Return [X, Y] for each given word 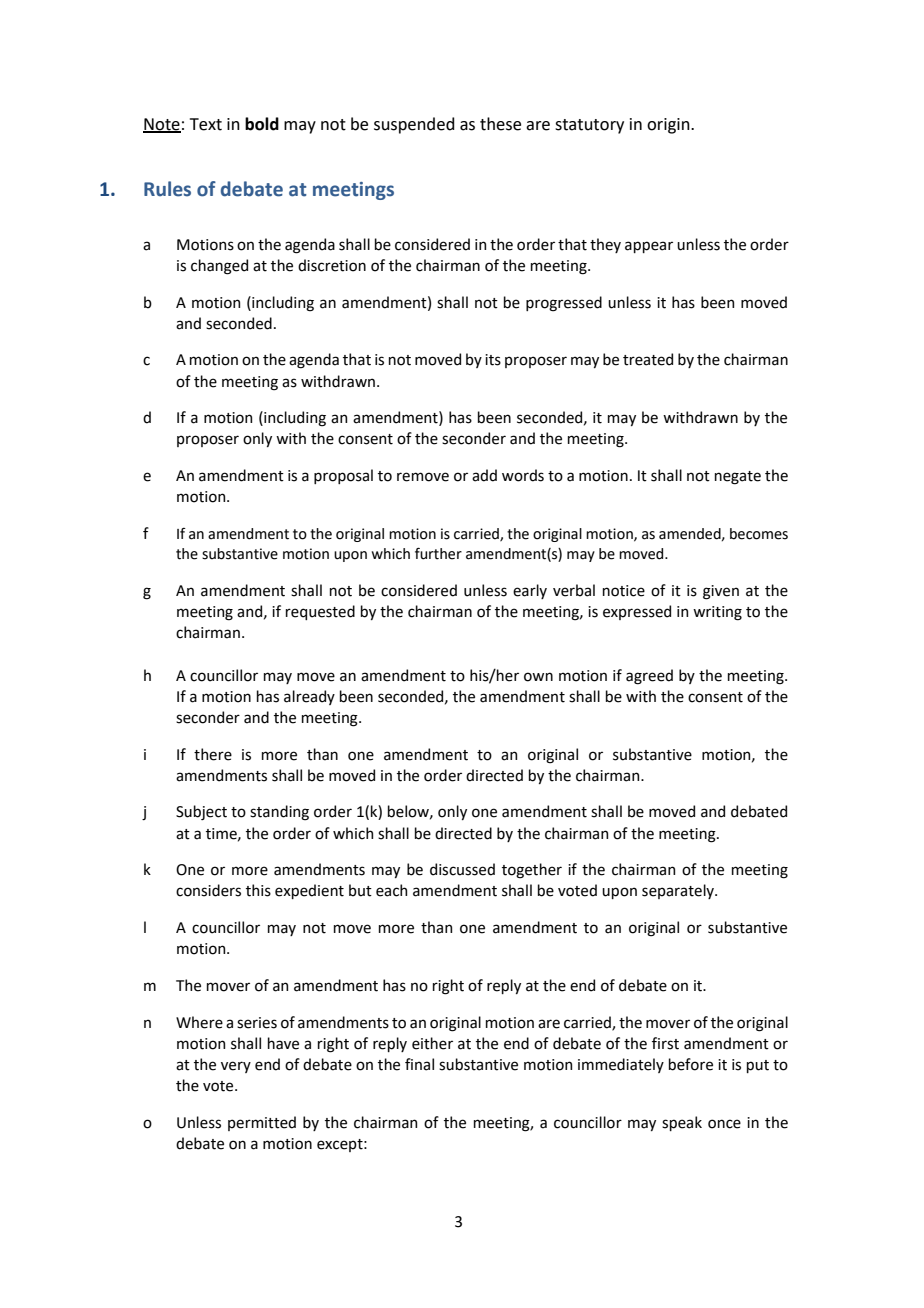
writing [717, 613]
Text [206, 124]
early [530, 591]
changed [219, 267]
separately [679, 891]
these [500, 124]
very [236, 1067]
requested [320, 612]
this [258, 890]
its [493, 360]
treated [648, 359]
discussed [462, 869]
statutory [589, 126]
